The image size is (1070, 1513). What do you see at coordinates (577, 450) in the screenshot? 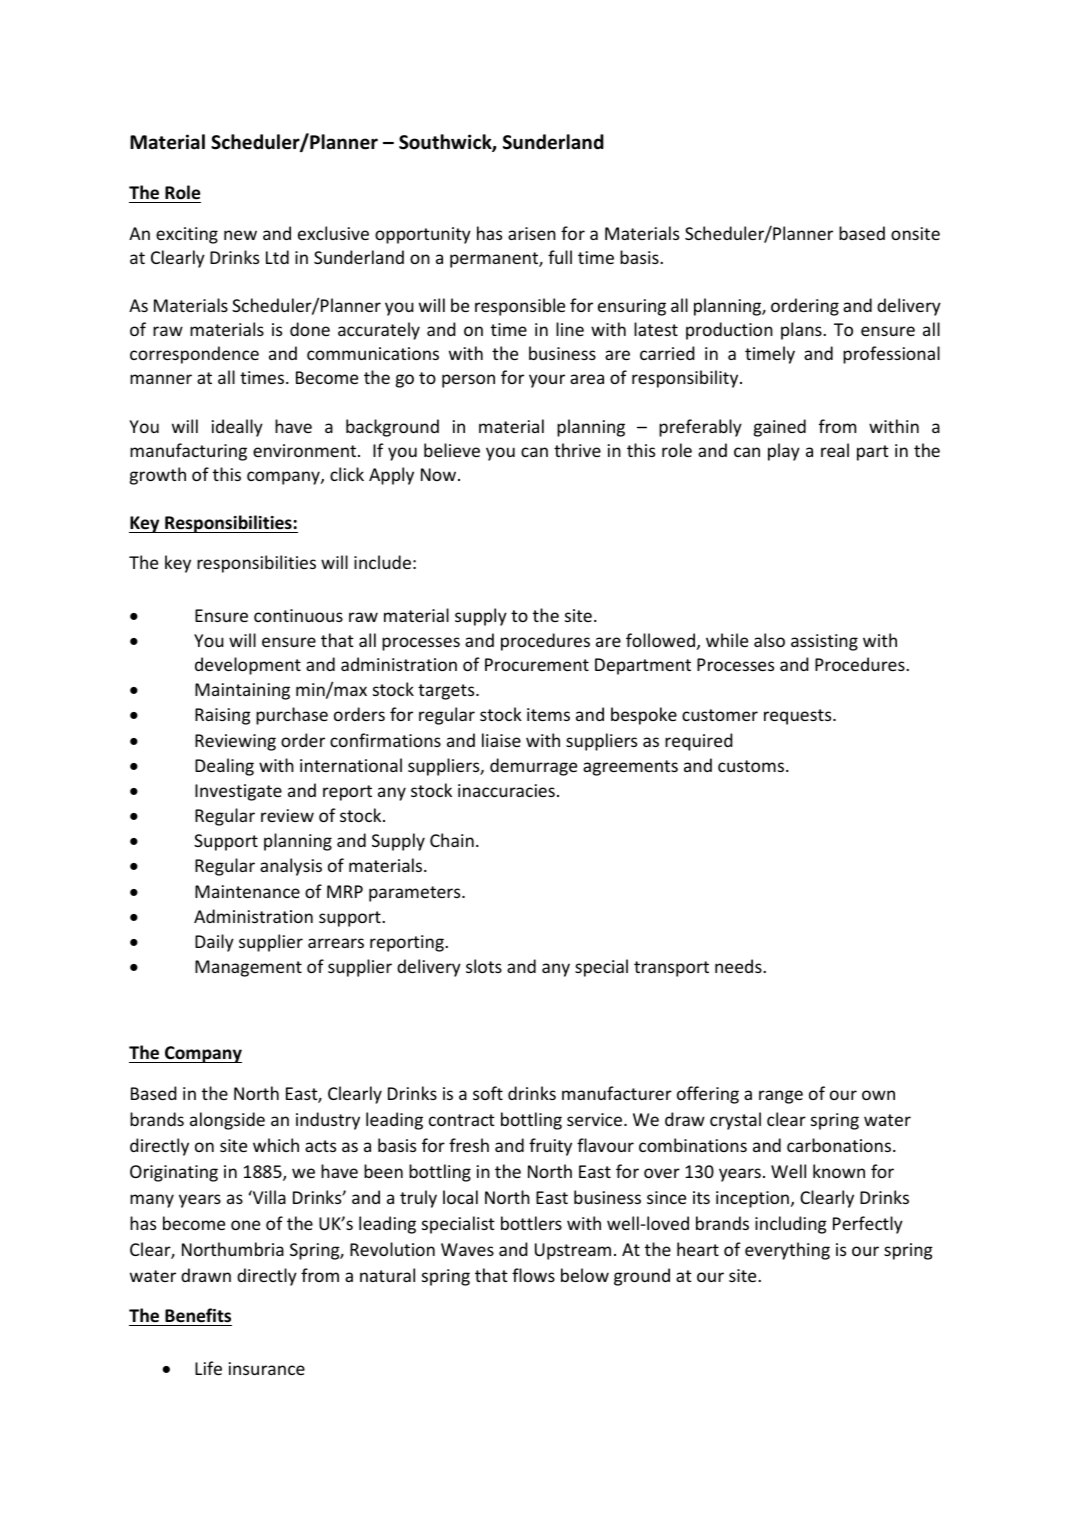
I see `thrive` at bounding box center [577, 450].
